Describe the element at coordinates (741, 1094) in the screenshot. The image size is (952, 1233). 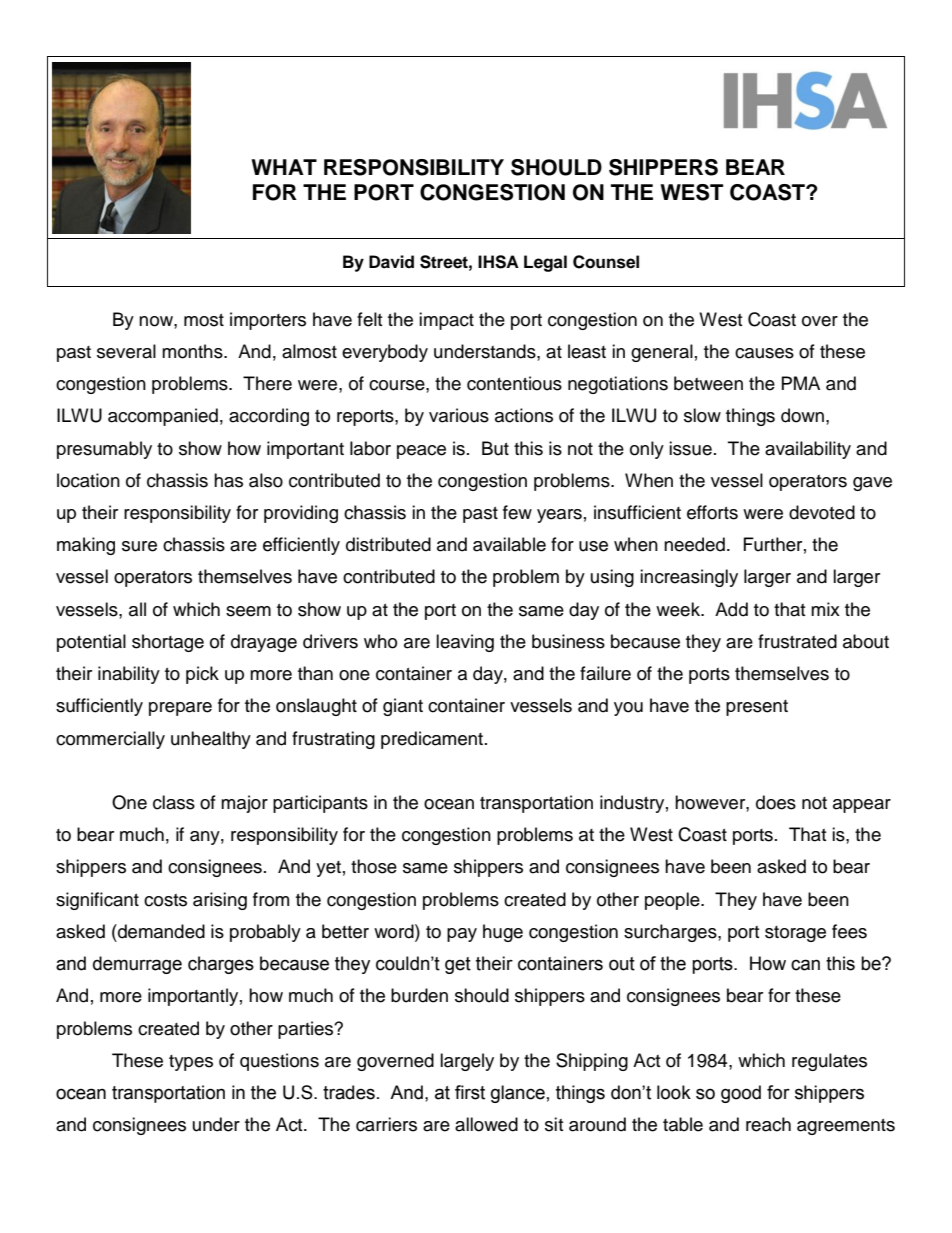
I see `good` at that location.
